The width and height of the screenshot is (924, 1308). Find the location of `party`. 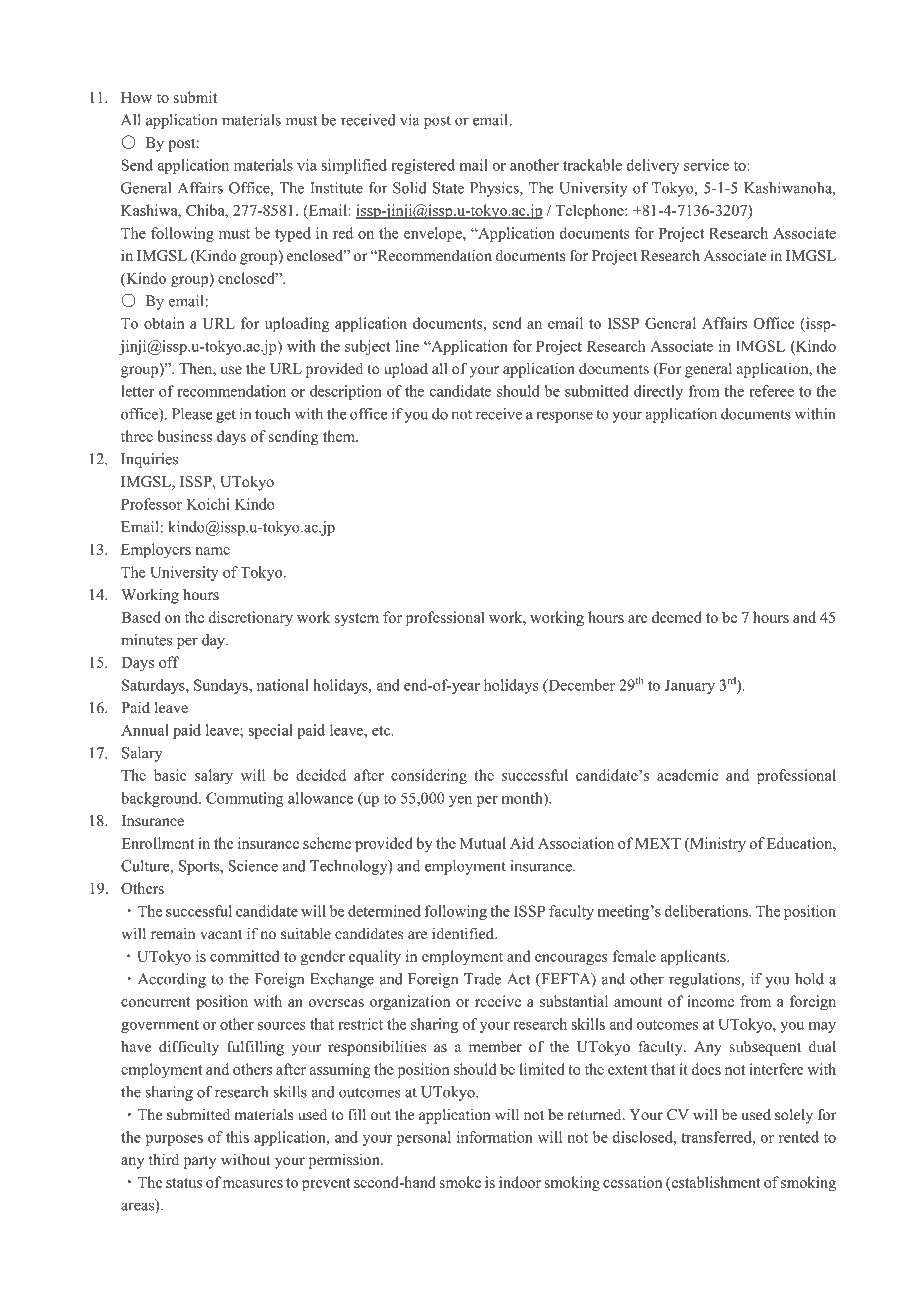

party is located at coordinates (200, 1162).
